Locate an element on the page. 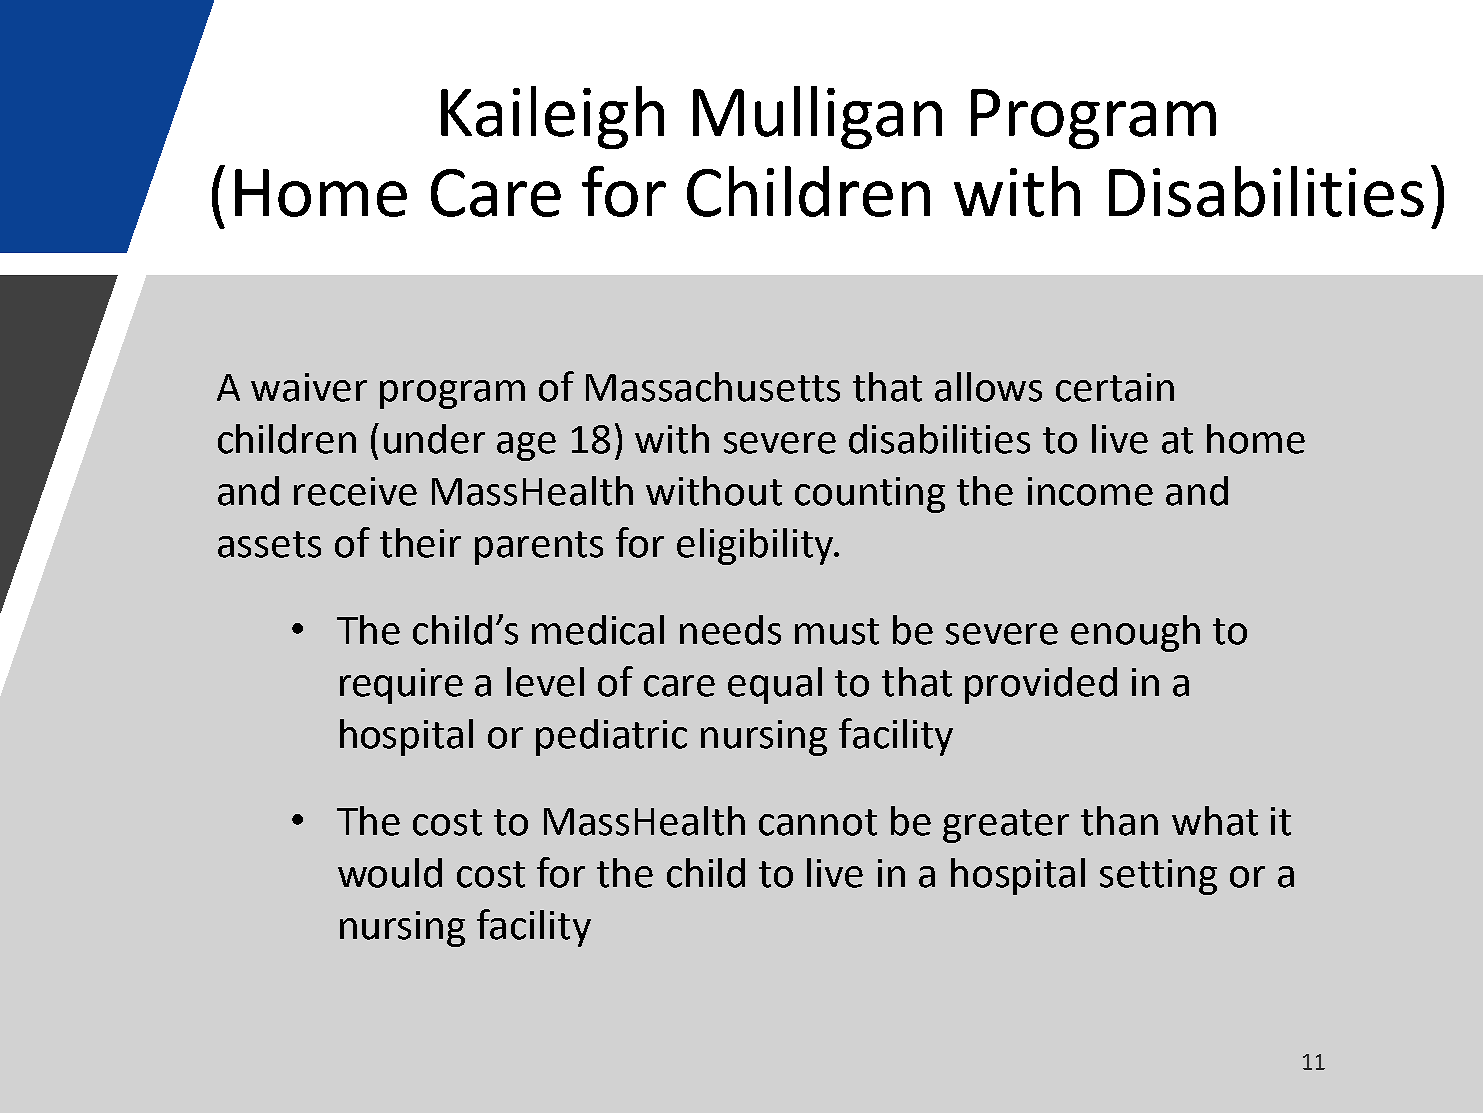 The width and height of the page is (1483, 1113). Massachusetts is located at coordinates (713, 387).
